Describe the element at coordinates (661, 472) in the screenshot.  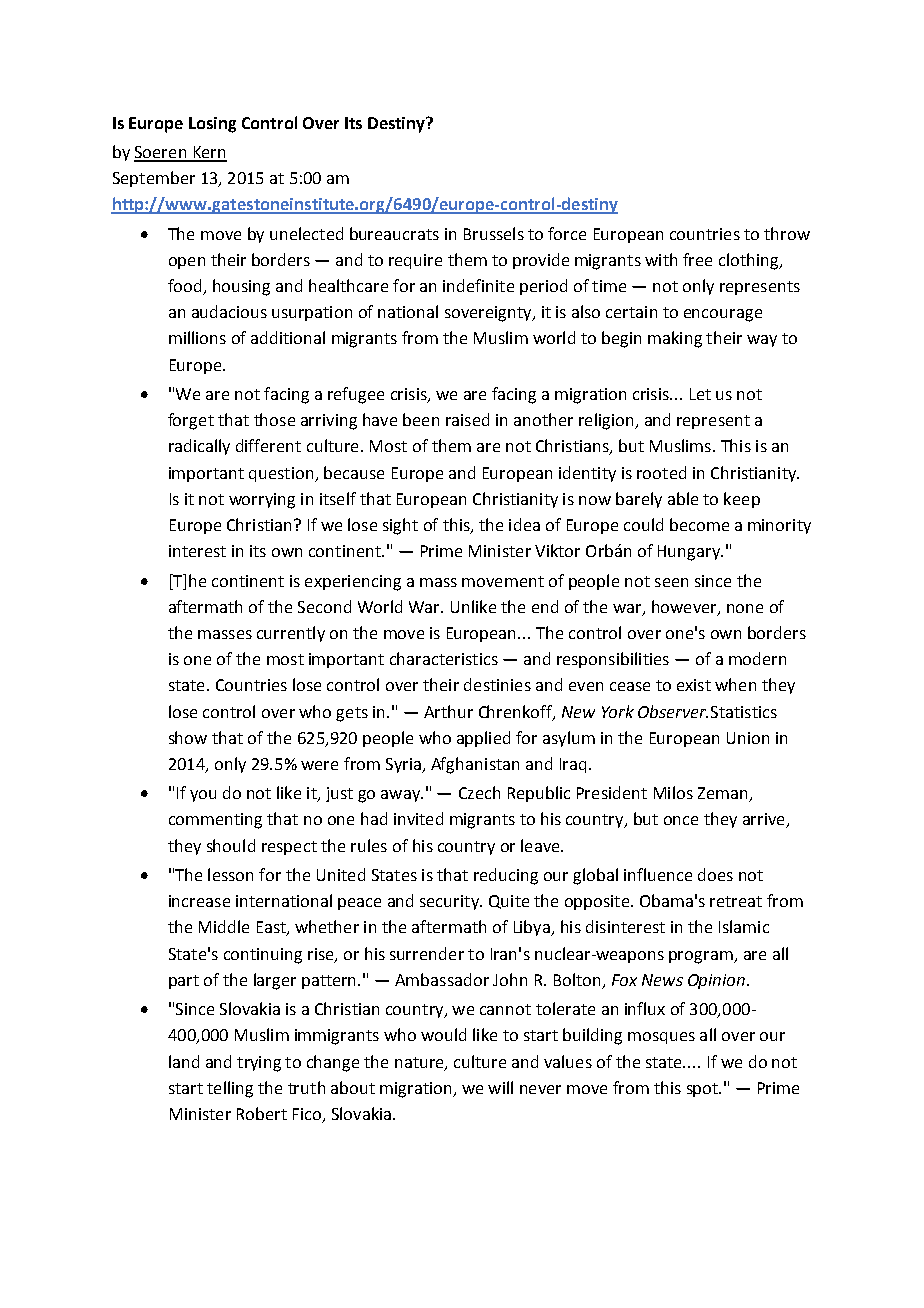
I see `rooted` at that location.
